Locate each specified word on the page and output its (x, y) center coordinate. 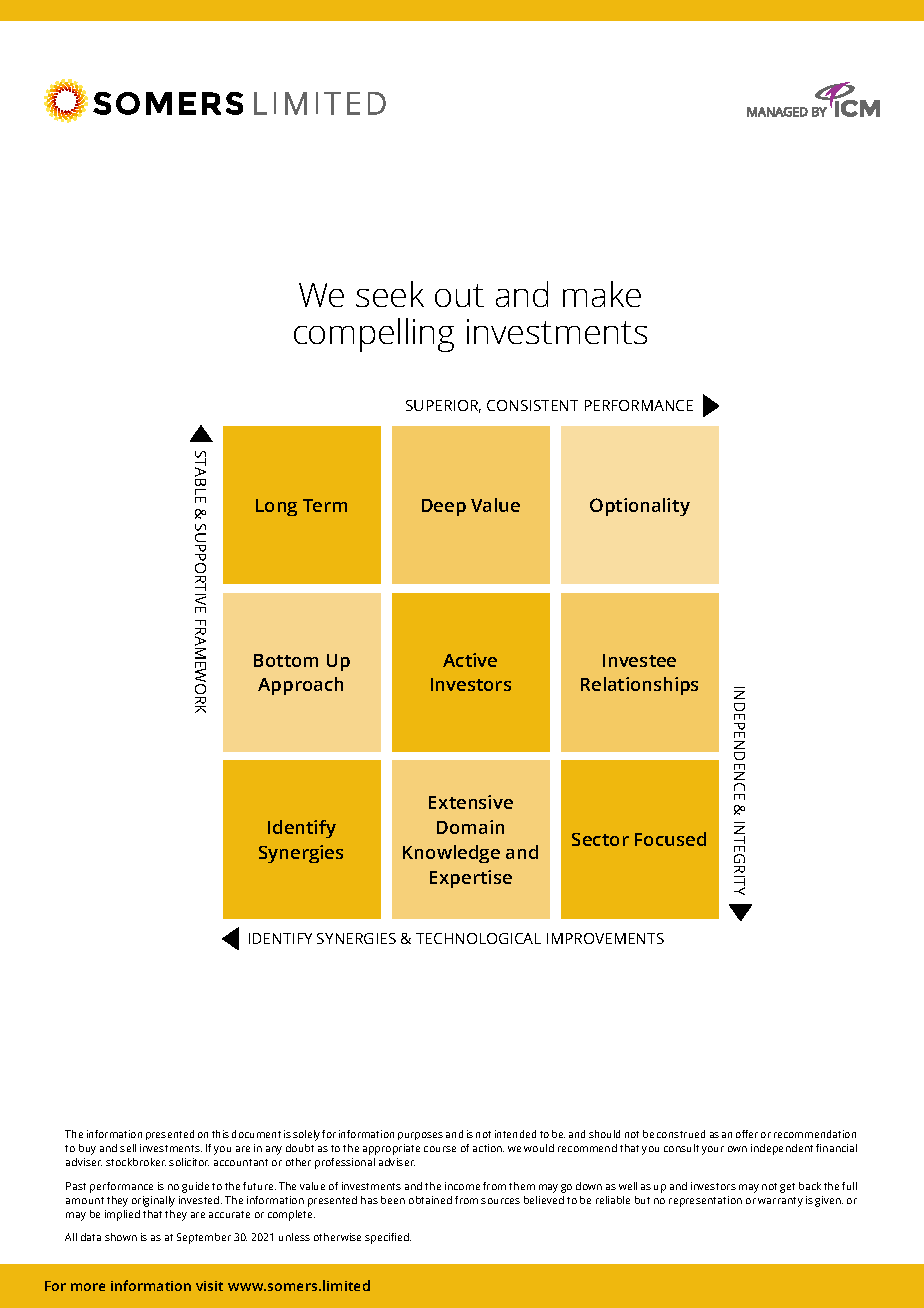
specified (388, 1238)
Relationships (639, 686)
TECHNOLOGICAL (478, 938)
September (204, 1238)
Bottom (286, 660)
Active (470, 660)
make (602, 294)
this (220, 1134)
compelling (374, 335)
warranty (780, 1202)
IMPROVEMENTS (605, 938)
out (459, 295)
